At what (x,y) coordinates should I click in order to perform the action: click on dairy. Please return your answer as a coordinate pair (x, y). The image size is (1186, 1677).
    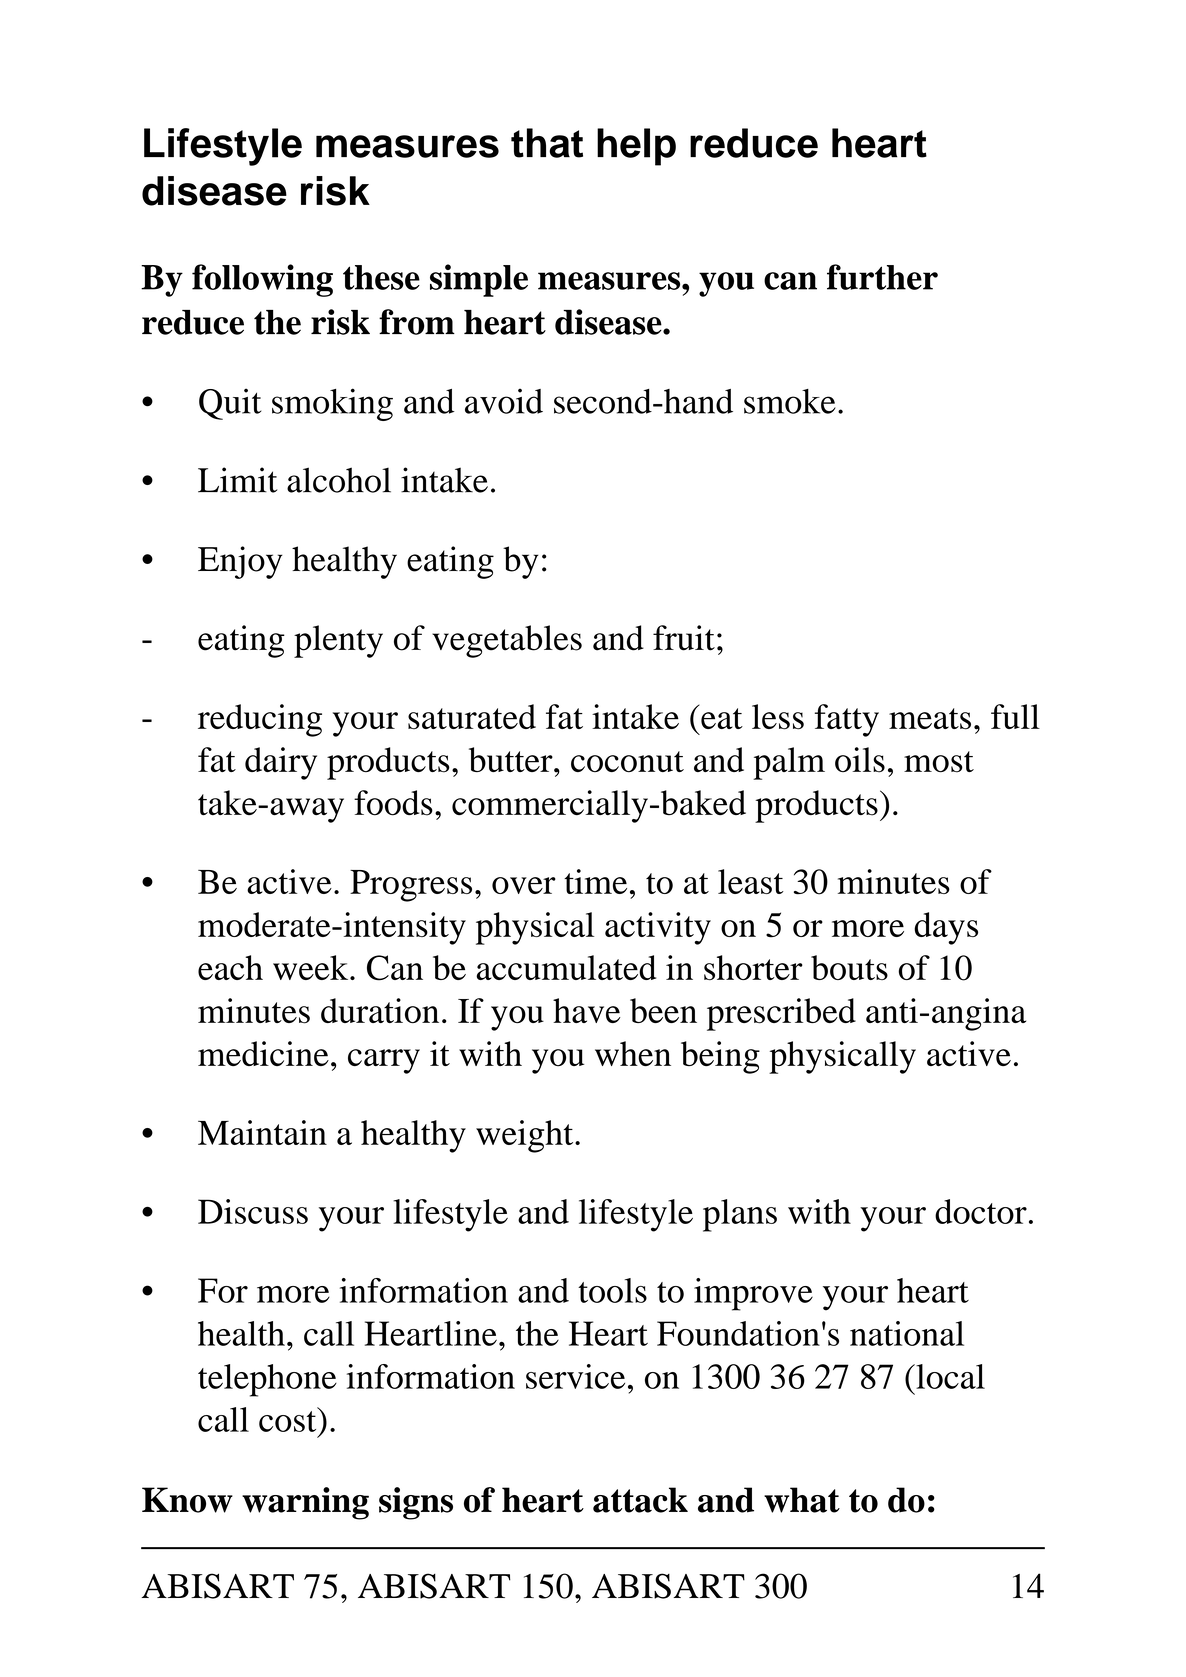
    Looking at the image, I should click on (281, 763).
